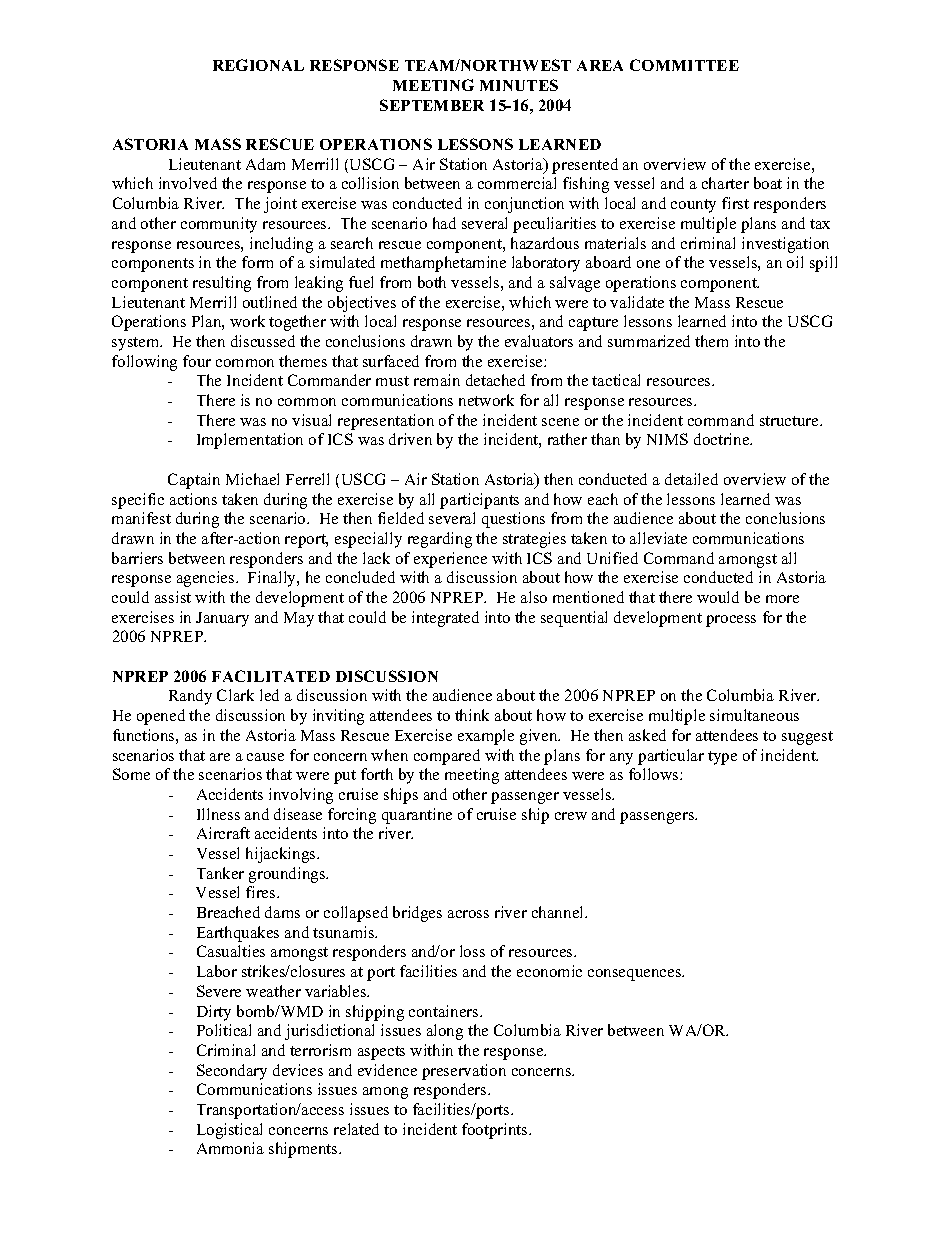  I want to click on MINUTES, so click(519, 85).
